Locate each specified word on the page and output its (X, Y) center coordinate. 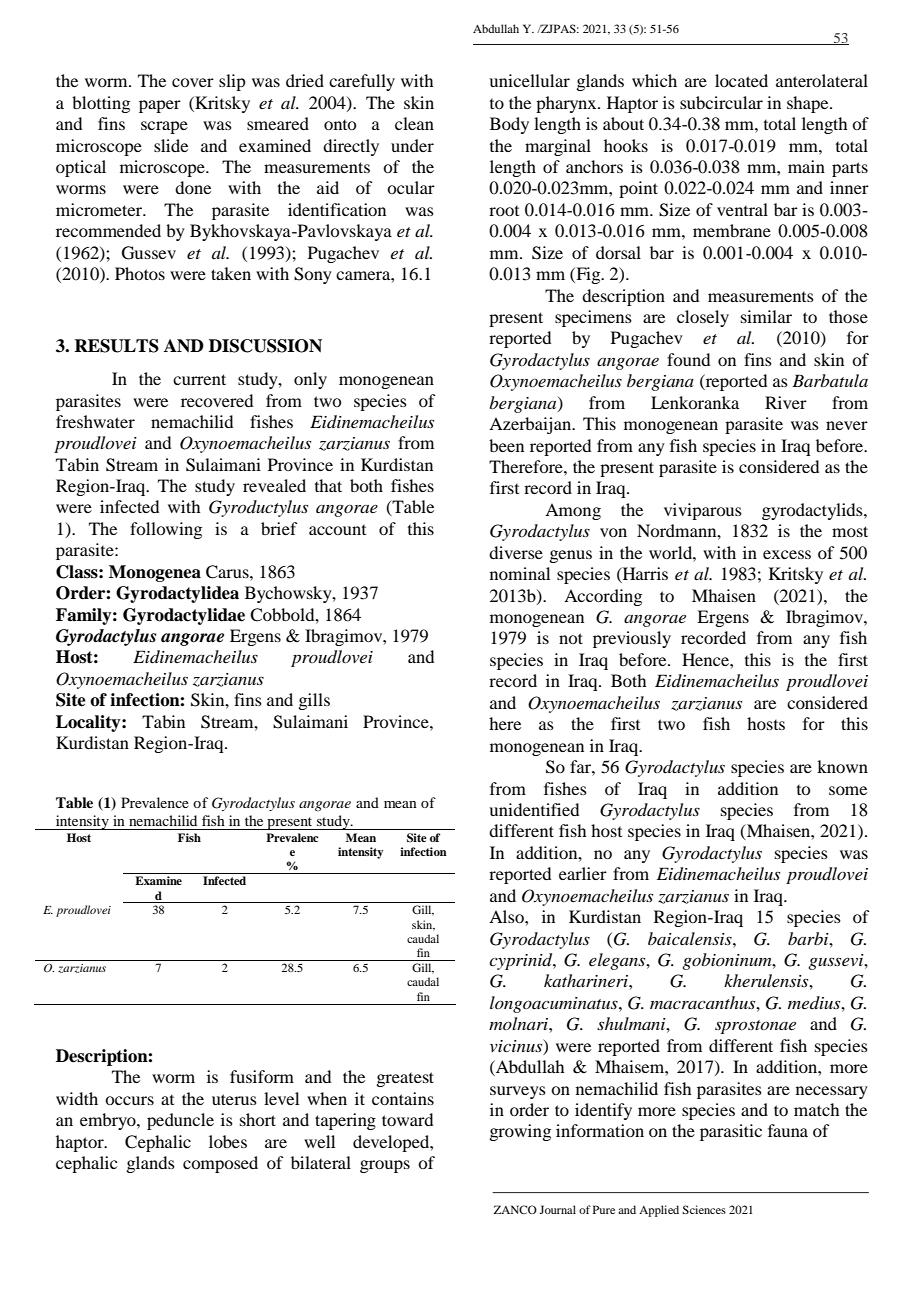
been (506, 445)
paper (160, 106)
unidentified (534, 809)
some (848, 790)
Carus (228, 572)
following (166, 530)
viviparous (703, 511)
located (741, 80)
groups (385, 1166)
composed (220, 1164)
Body (509, 125)
